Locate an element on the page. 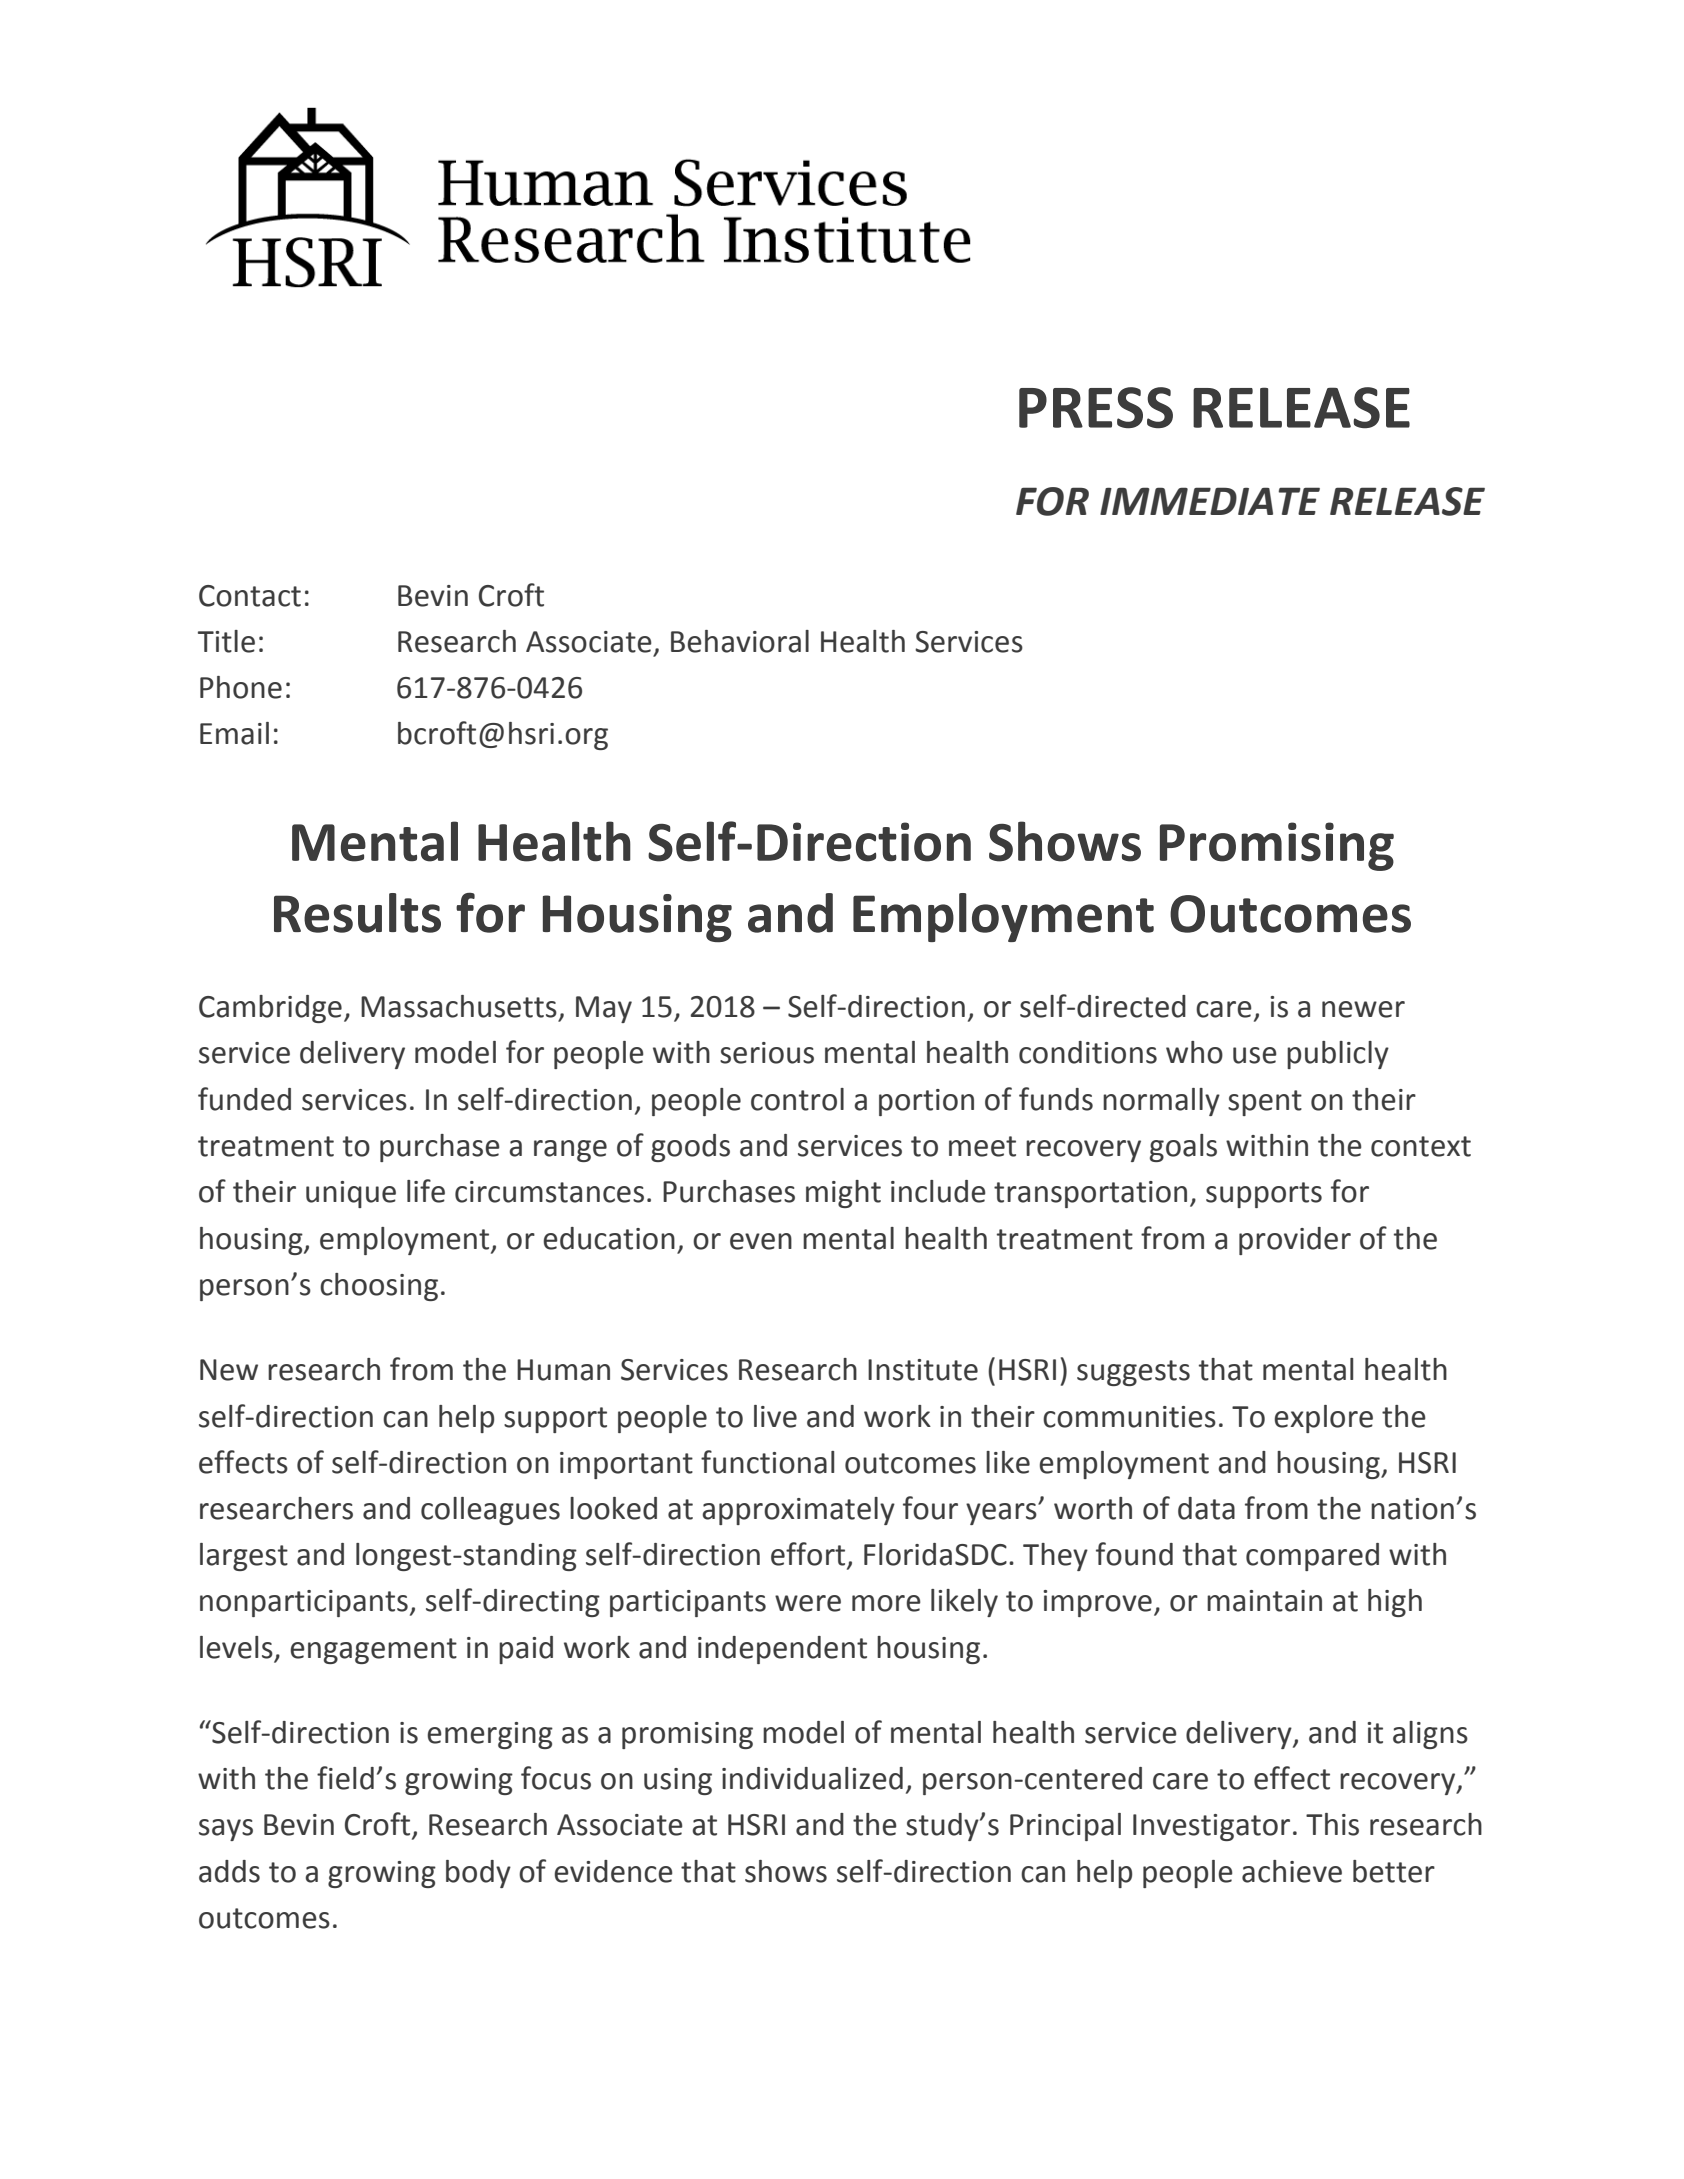 The image size is (1684, 2179). provider is located at coordinates (1295, 1241).
